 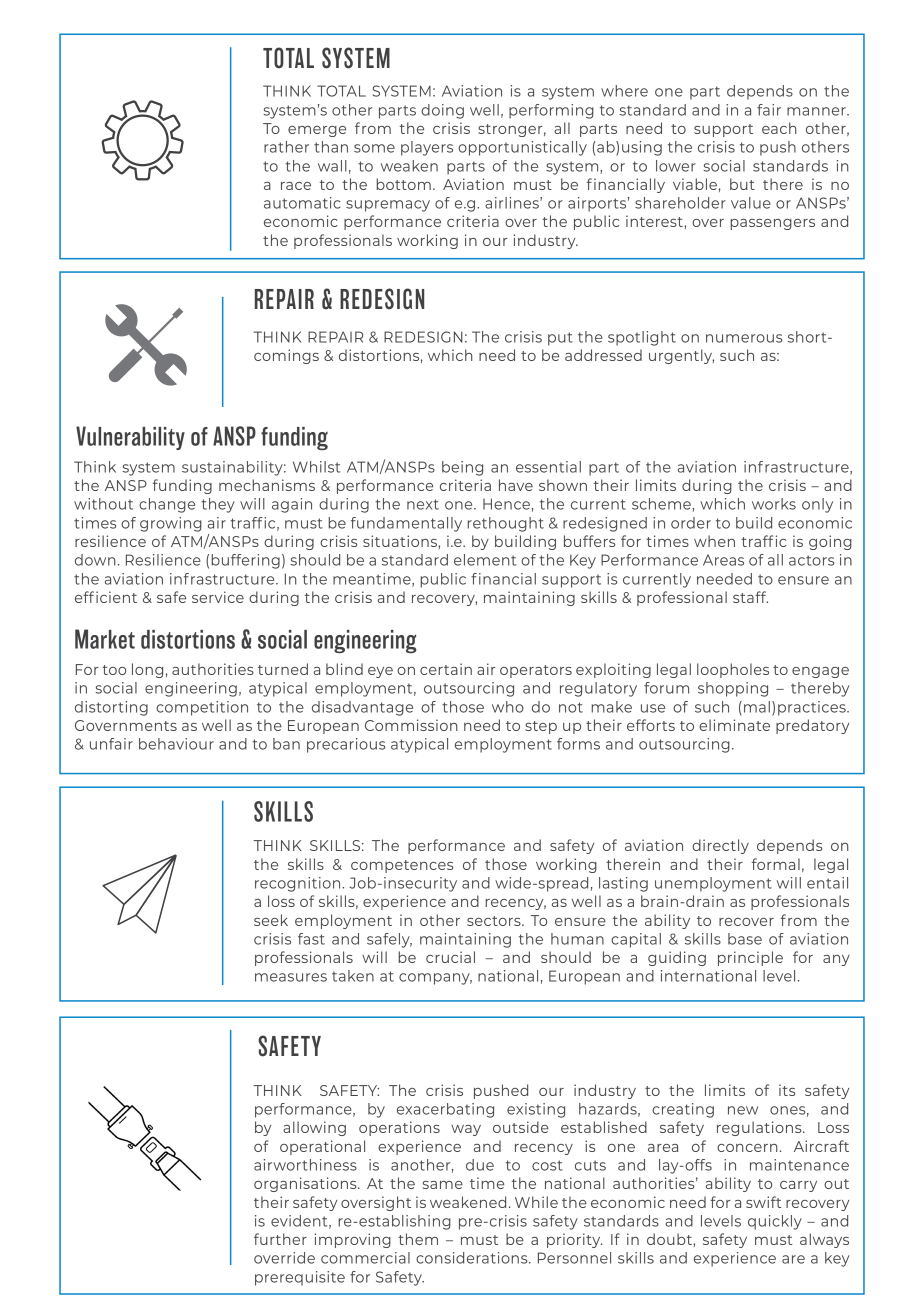 I want to click on seek, so click(x=271, y=920).
